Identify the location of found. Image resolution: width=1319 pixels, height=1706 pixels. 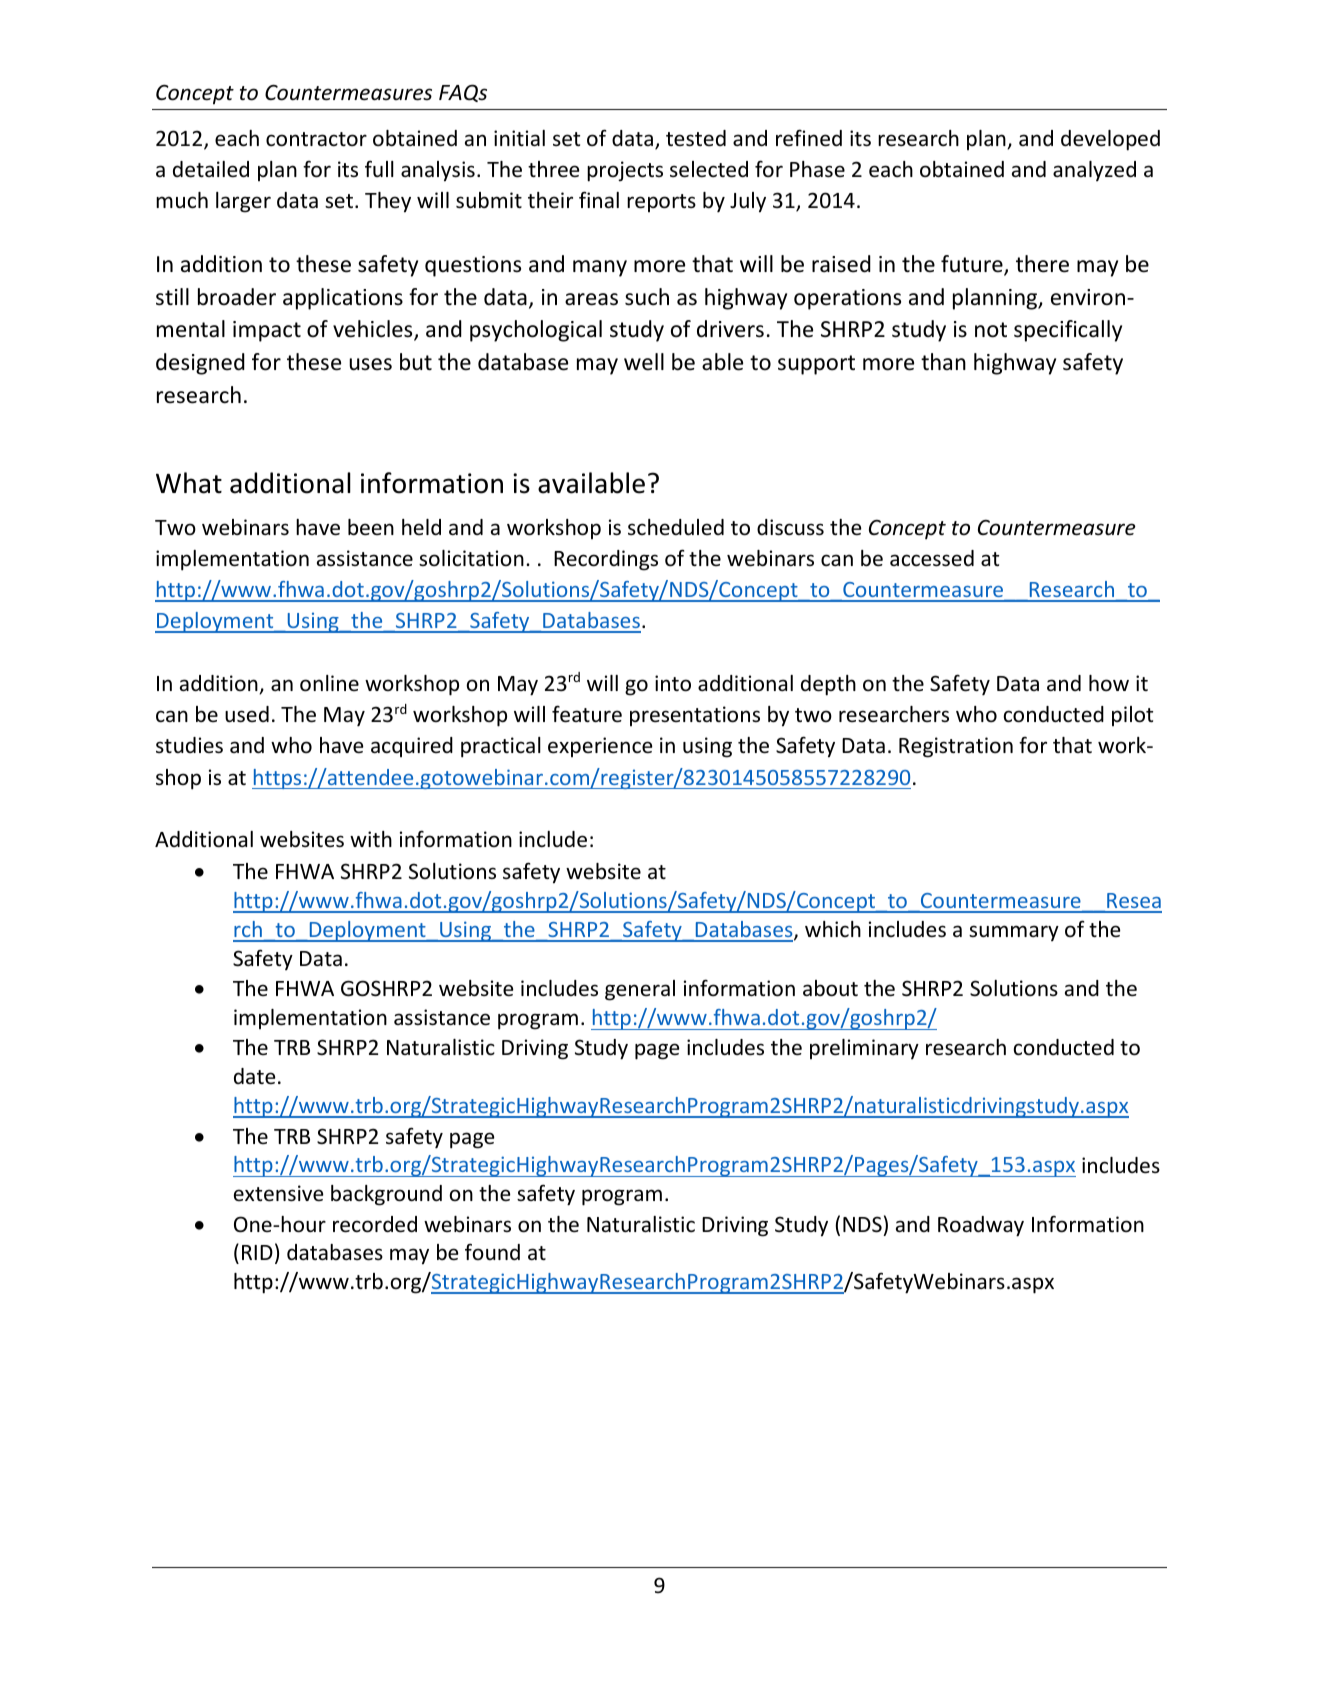
(492, 1251).
